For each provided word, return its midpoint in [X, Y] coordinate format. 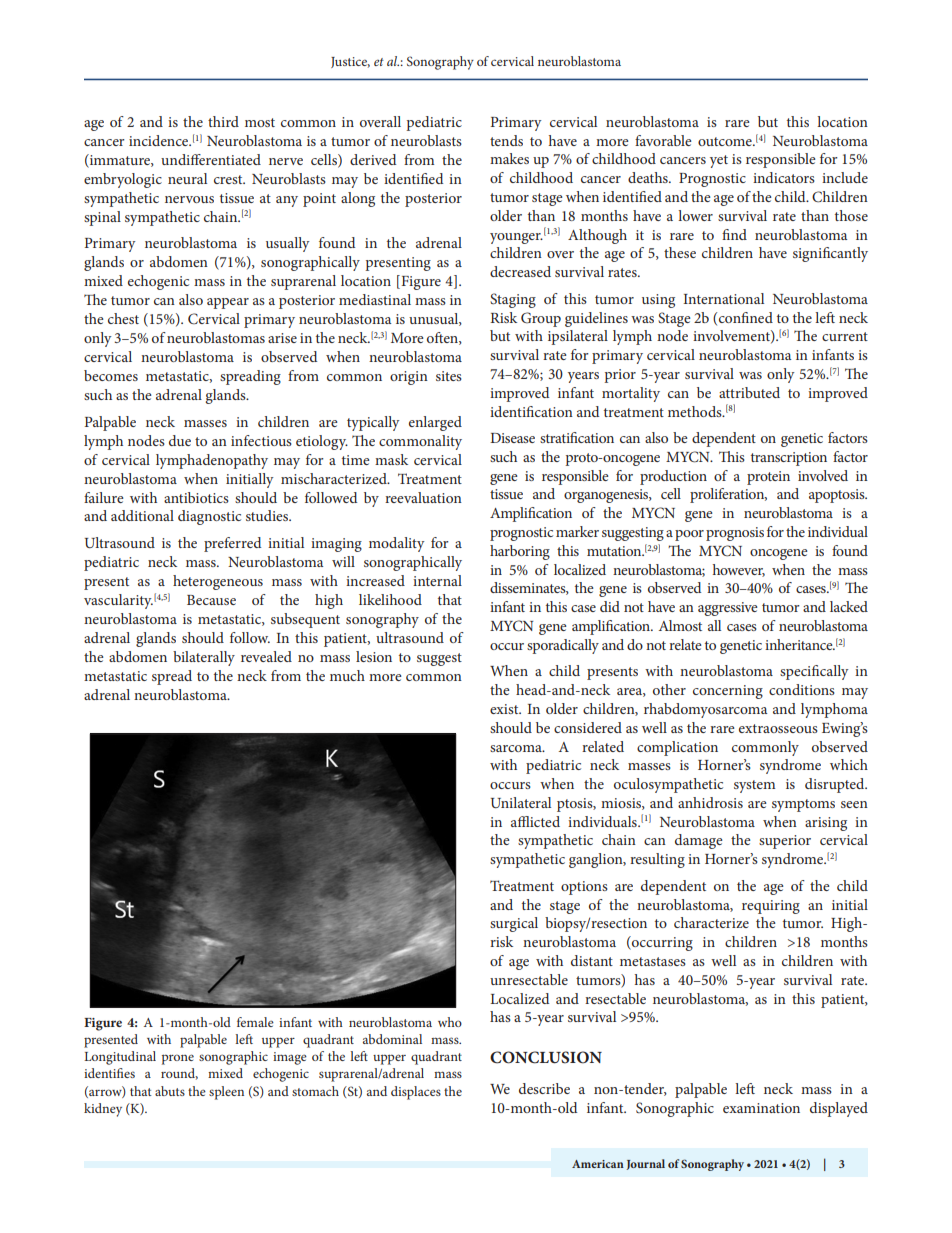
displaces [416, 1093]
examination [761, 1108]
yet [719, 161]
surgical [514, 924]
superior [785, 842]
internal [437, 580]
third [223, 121]
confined [746, 317]
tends [506, 140]
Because [211, 600]
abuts [170, 1091]
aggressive [728, 609]
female [255, 1022]
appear [228, 303]
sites [449, 376]
